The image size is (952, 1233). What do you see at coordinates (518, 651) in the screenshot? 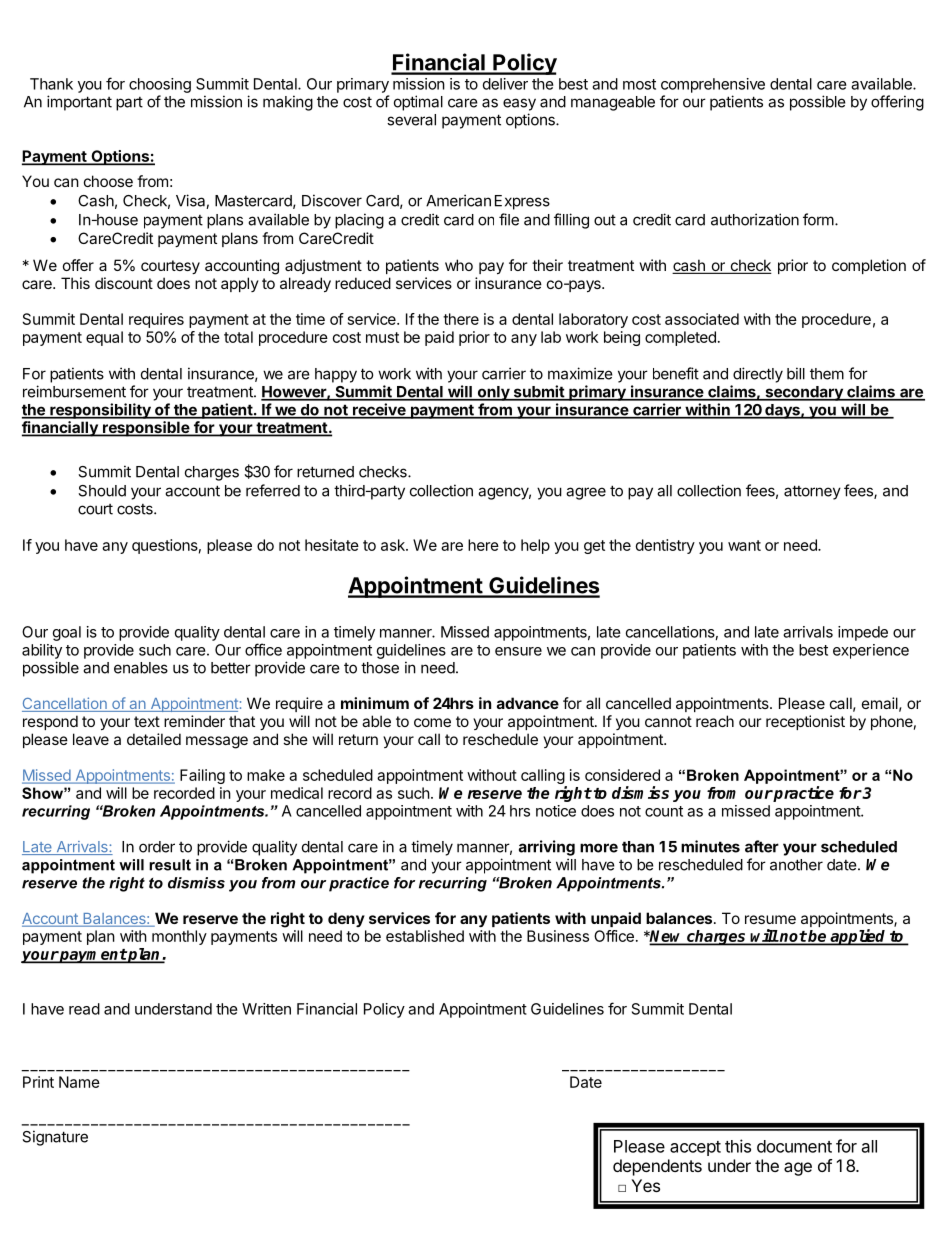
I see `ensure` at bounding box center [518, 651].
